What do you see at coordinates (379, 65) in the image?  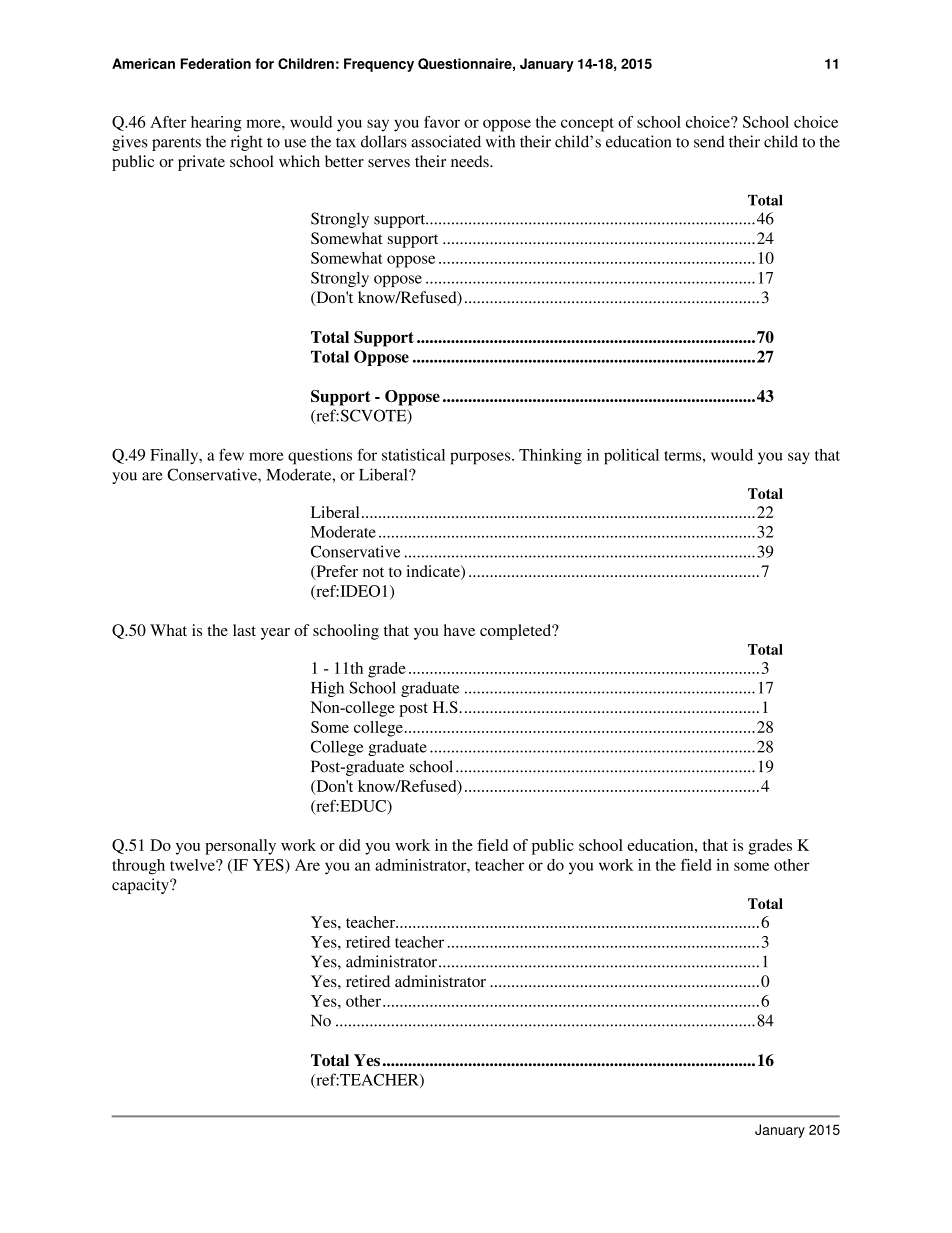 I see `Frequency` at bounding box center [379, 65].
